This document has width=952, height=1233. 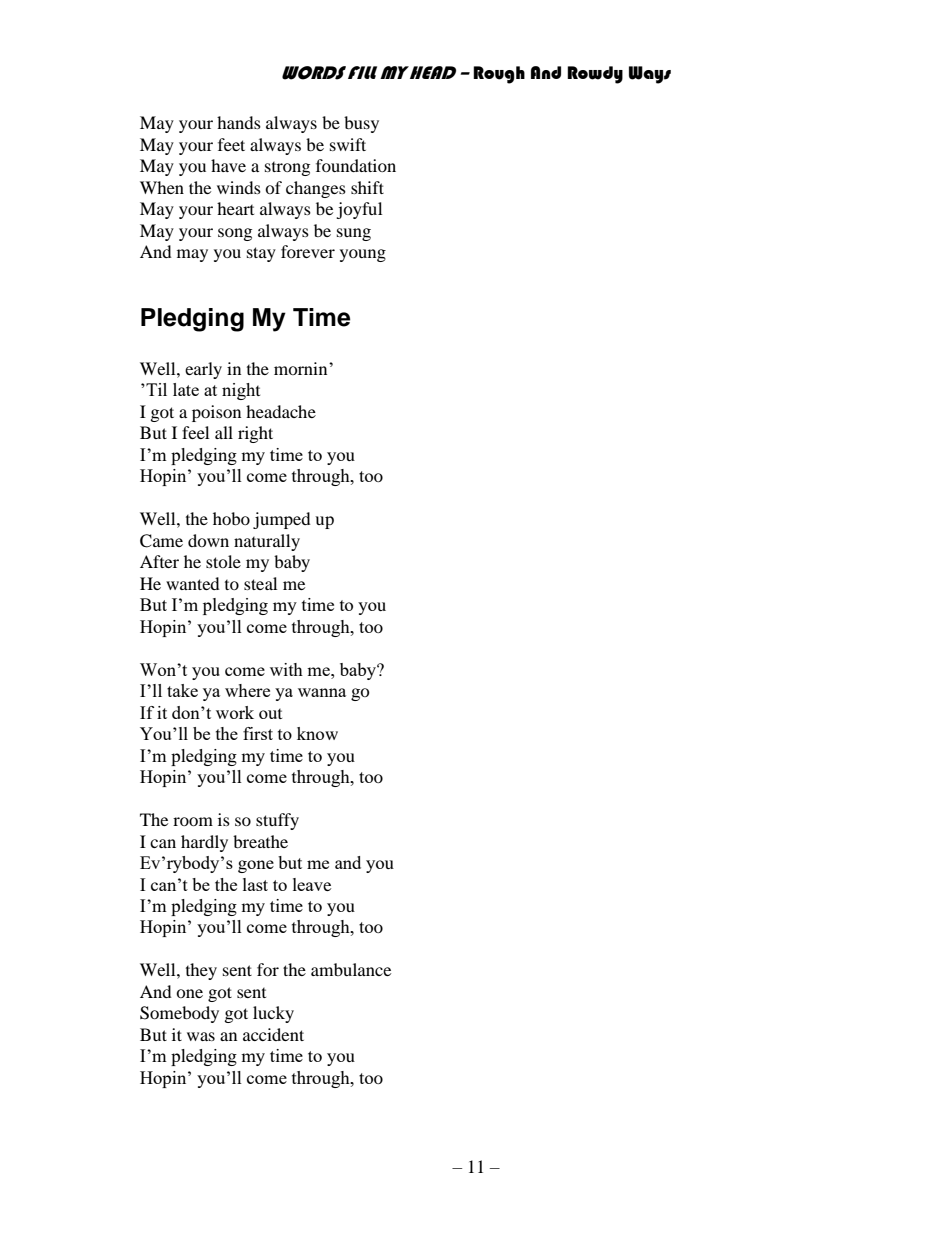 I want to click on was, so click(x=201, y=1036).
